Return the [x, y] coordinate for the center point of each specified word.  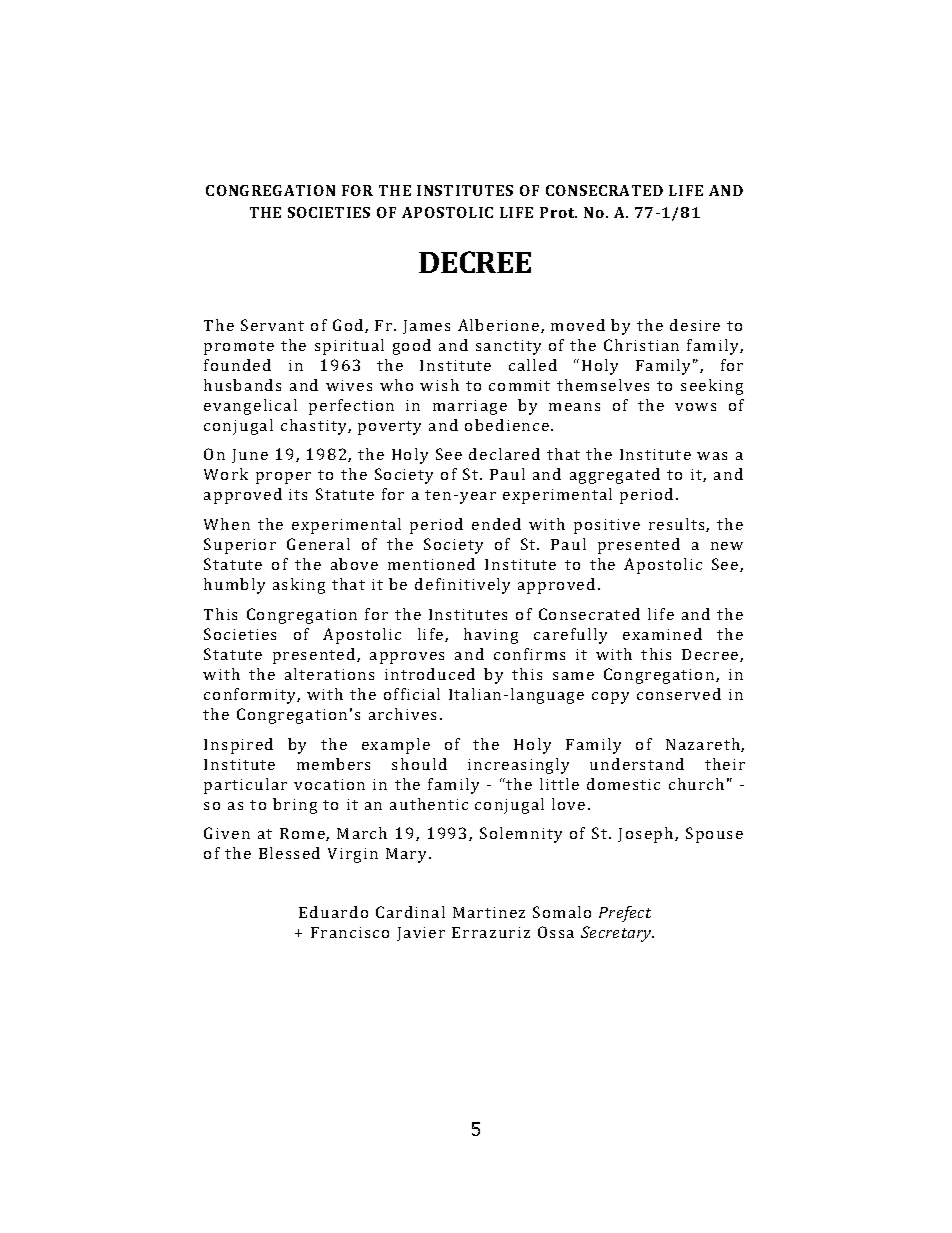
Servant [272, 325]
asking [299, 586]
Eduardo [333, 912]
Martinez [489, 912]
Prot [558, 212]
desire [695, 325]
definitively [462, 586]
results [678, 525]
